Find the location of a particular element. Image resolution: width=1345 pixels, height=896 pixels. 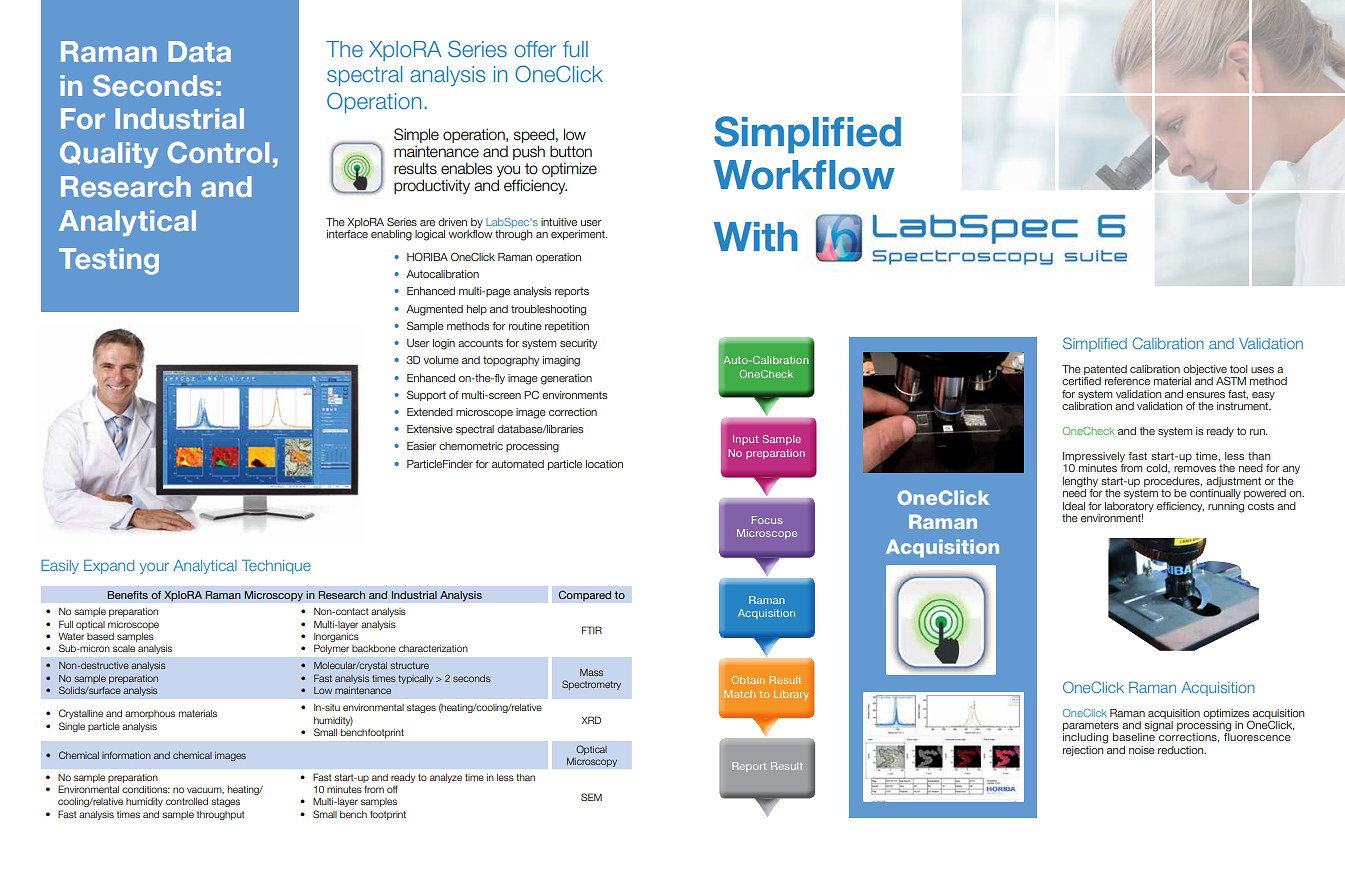

Input is located at coordinates (746, 440).
